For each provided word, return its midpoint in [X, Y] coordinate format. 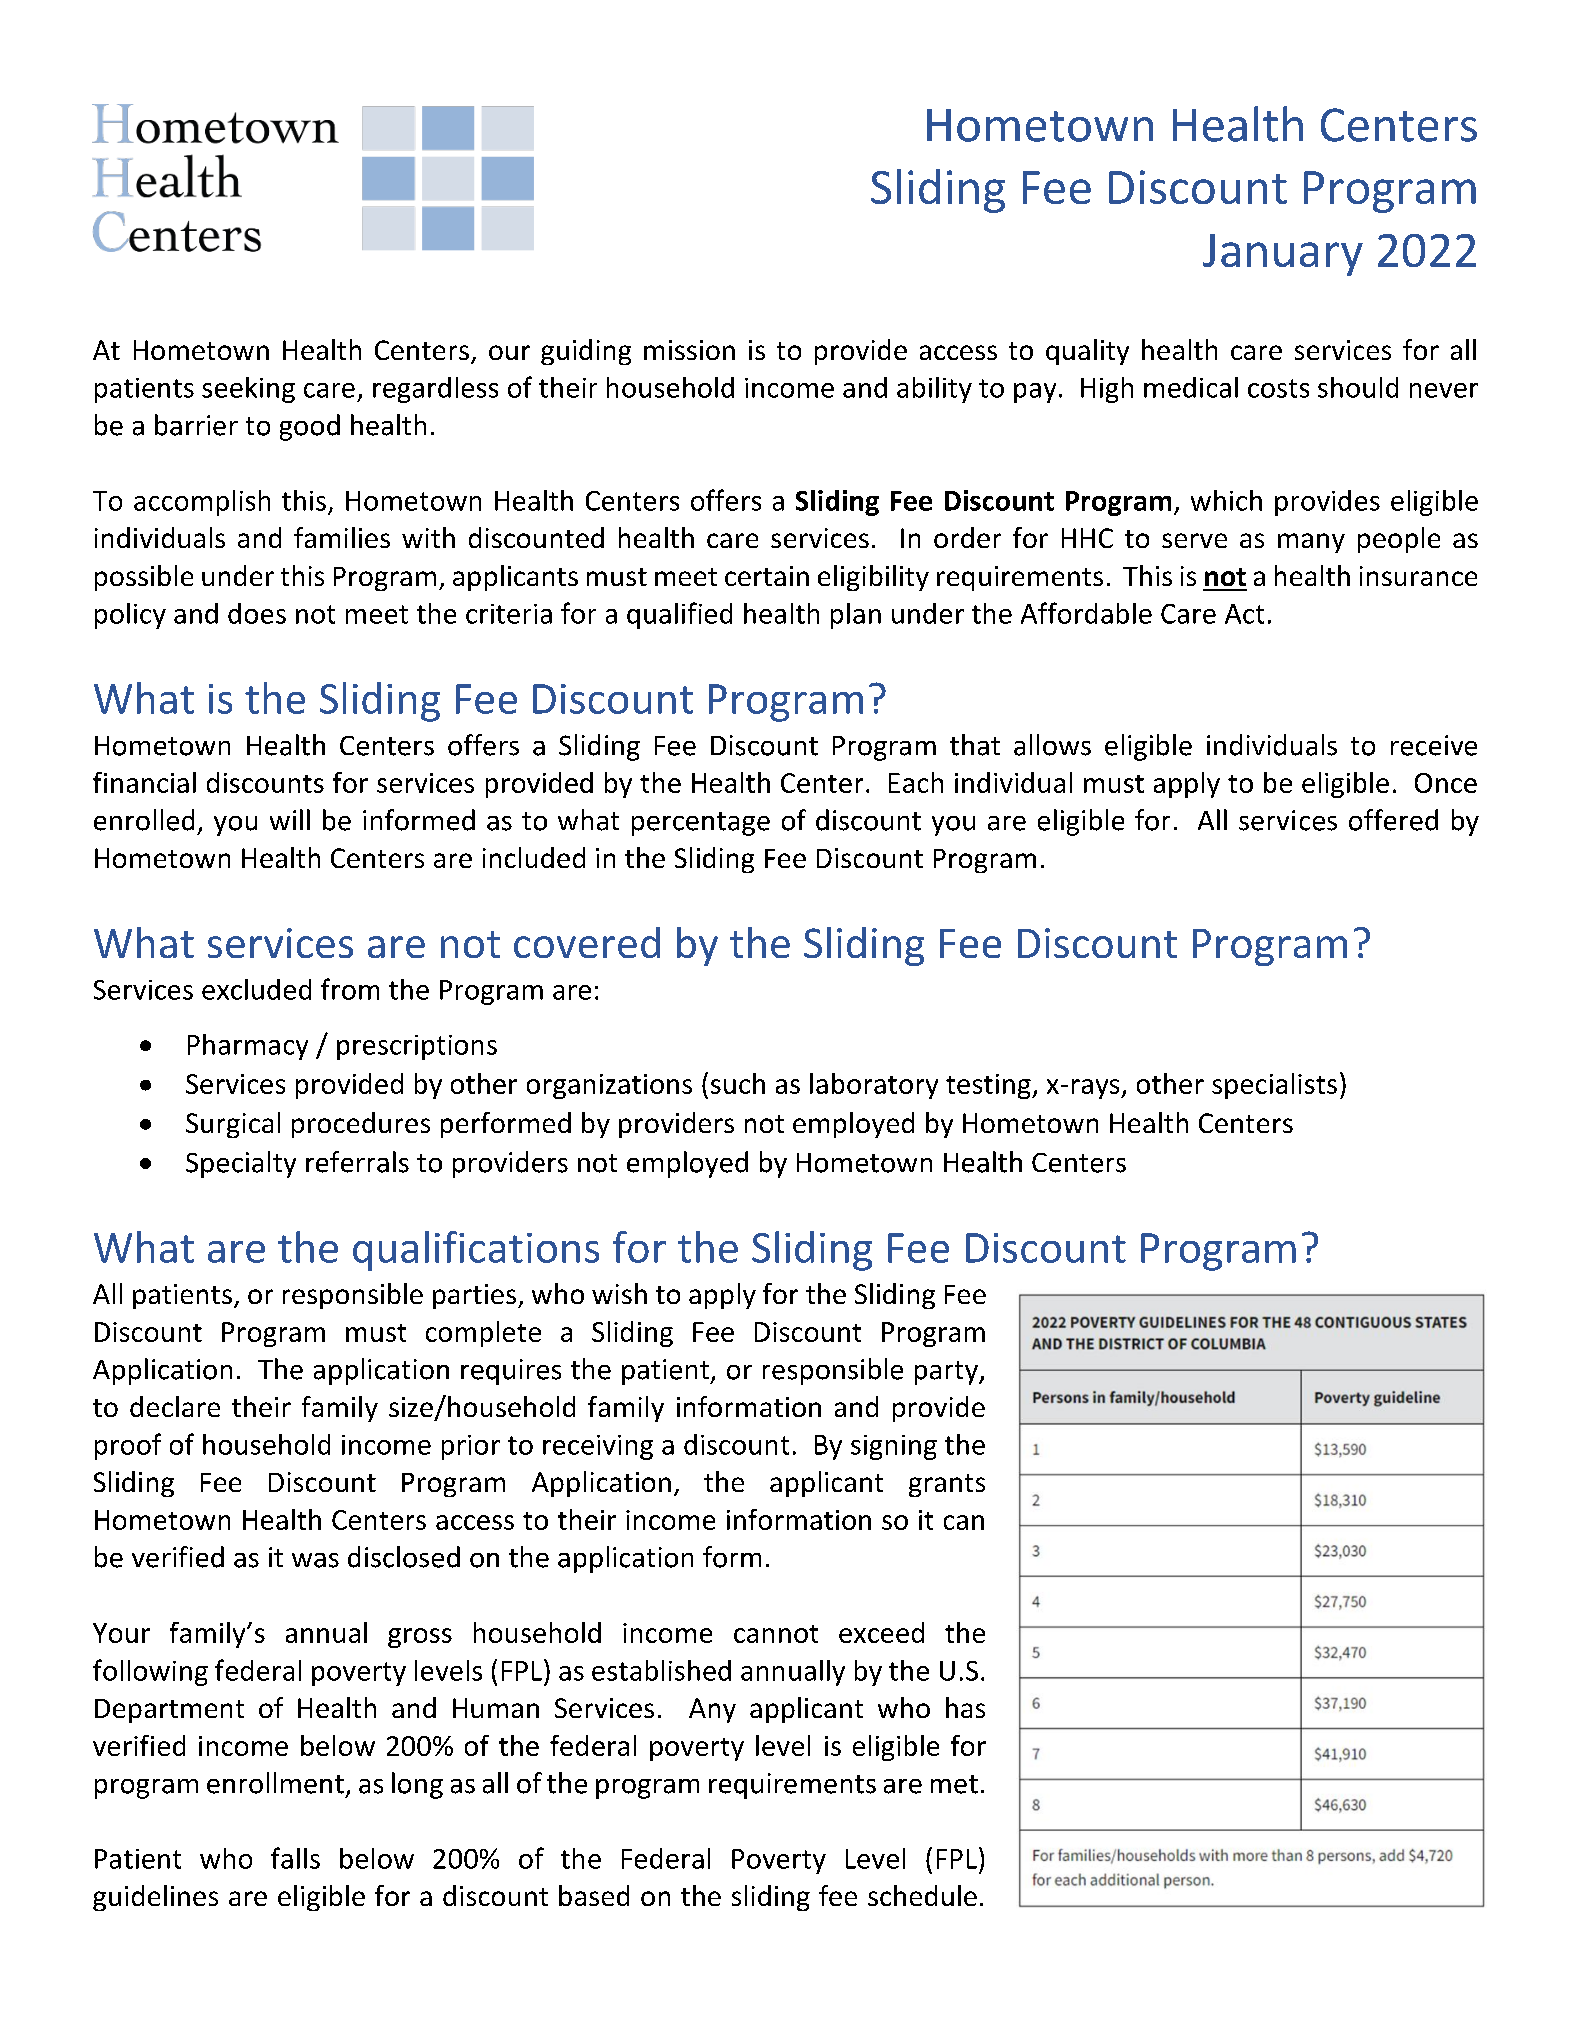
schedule [922, 1895]
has [965, 1707]
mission [689, 350]
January [1283, 255]
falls [295, 1858]
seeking [248, 390]
